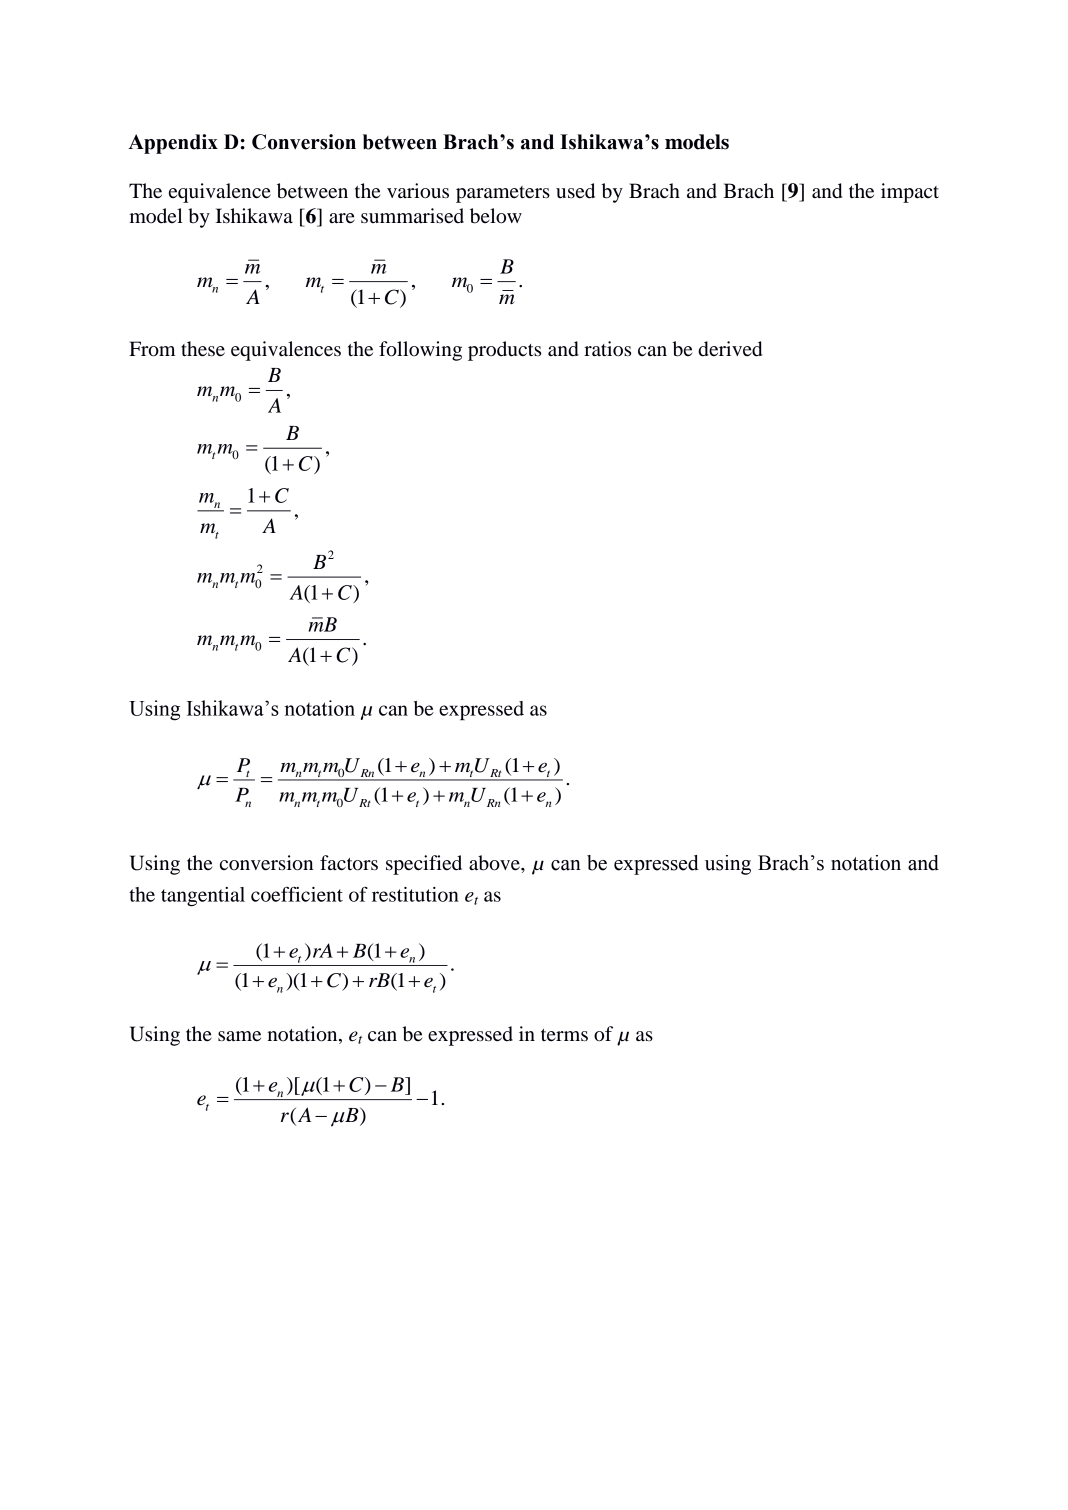 The image size is (1068, 1510). I want to click on above, so click(495, 863).
